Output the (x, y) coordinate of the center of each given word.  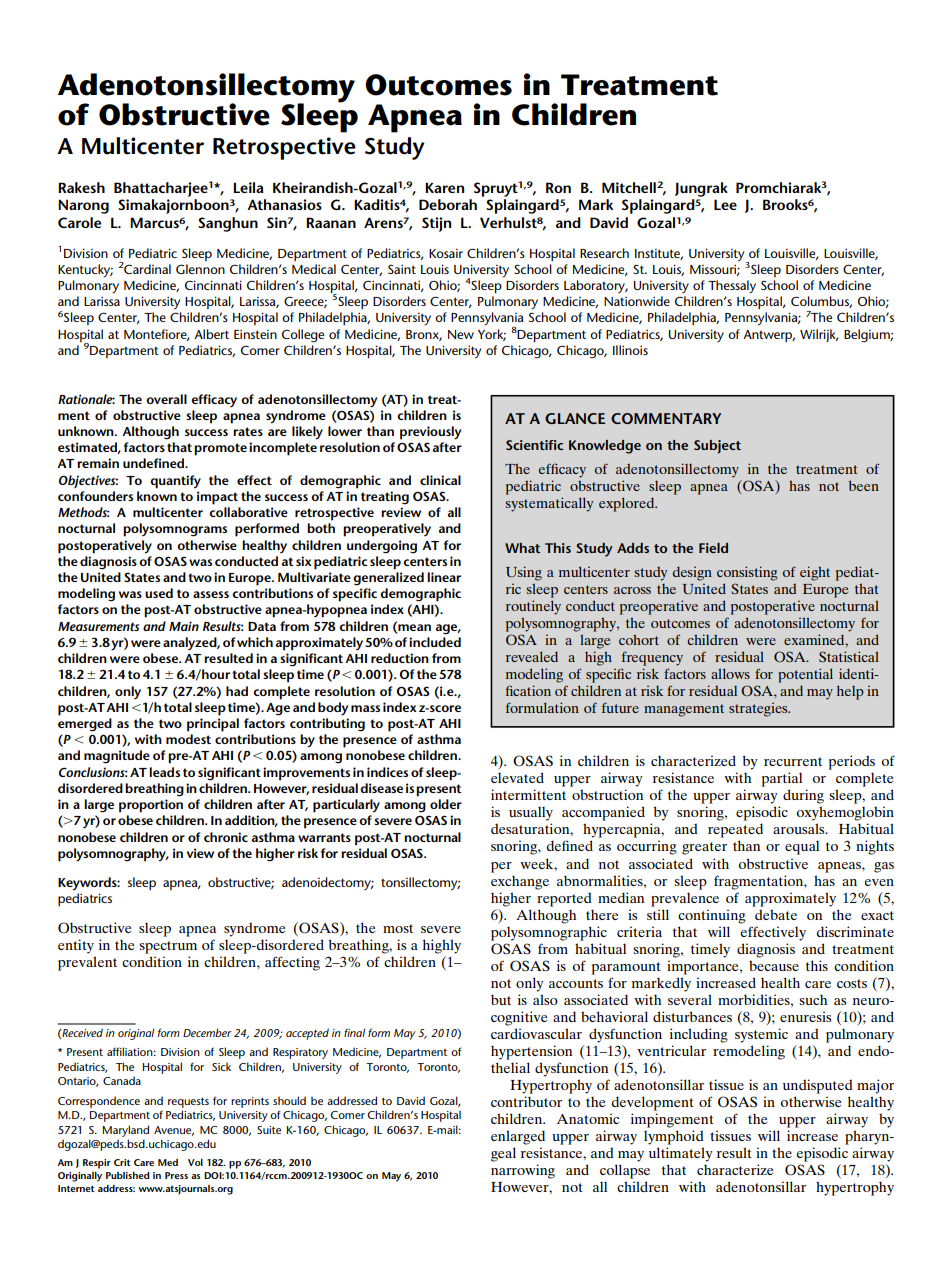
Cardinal (147, 268)
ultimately (681, 1154)
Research (604, 253)
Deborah (448, 204)
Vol (195, 1162)
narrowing (523, 1171)
